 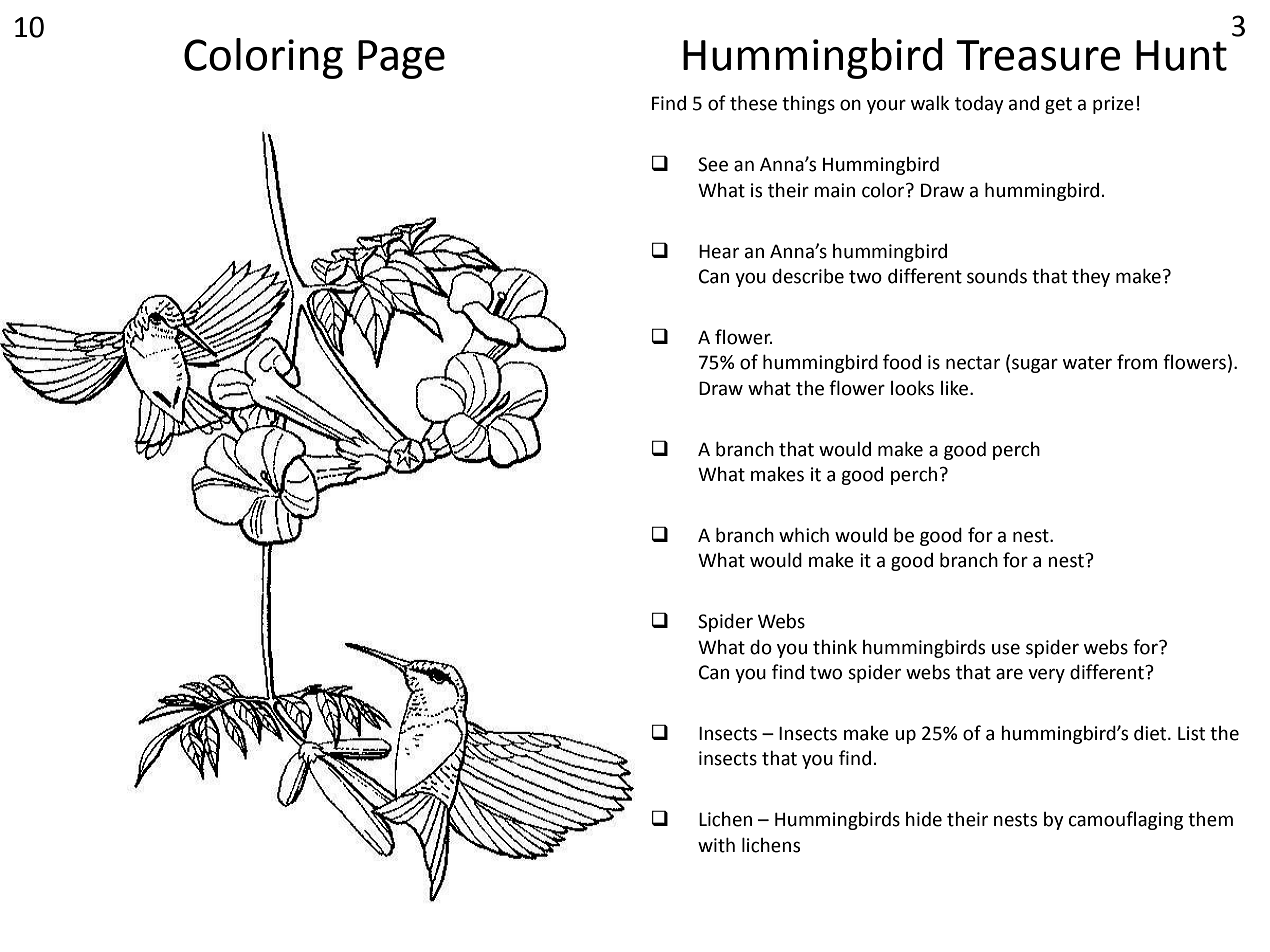 I want to click on prize, so click(x=1113, y=105).
